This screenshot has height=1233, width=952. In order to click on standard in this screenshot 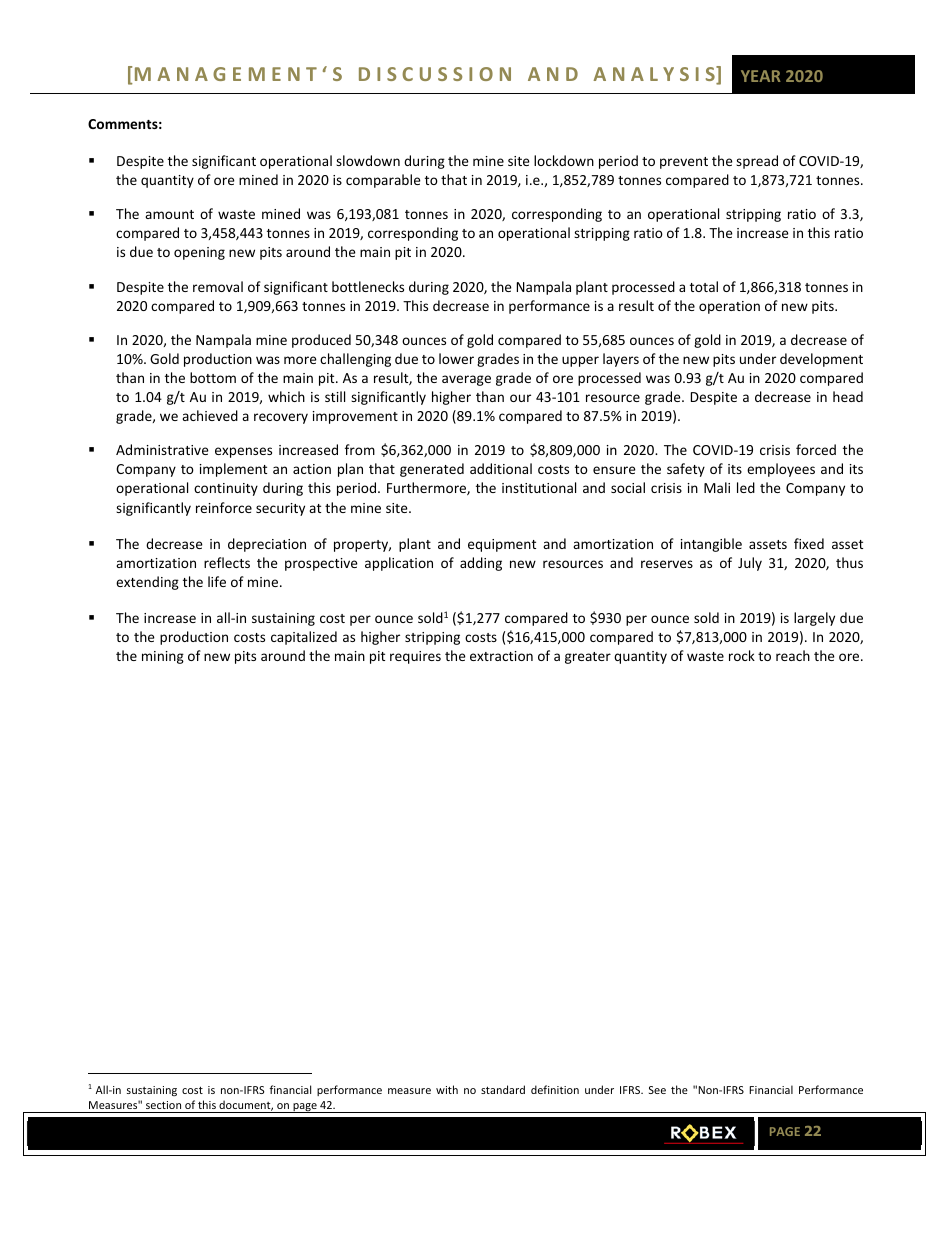, I will do `click(503, 1089)`.
